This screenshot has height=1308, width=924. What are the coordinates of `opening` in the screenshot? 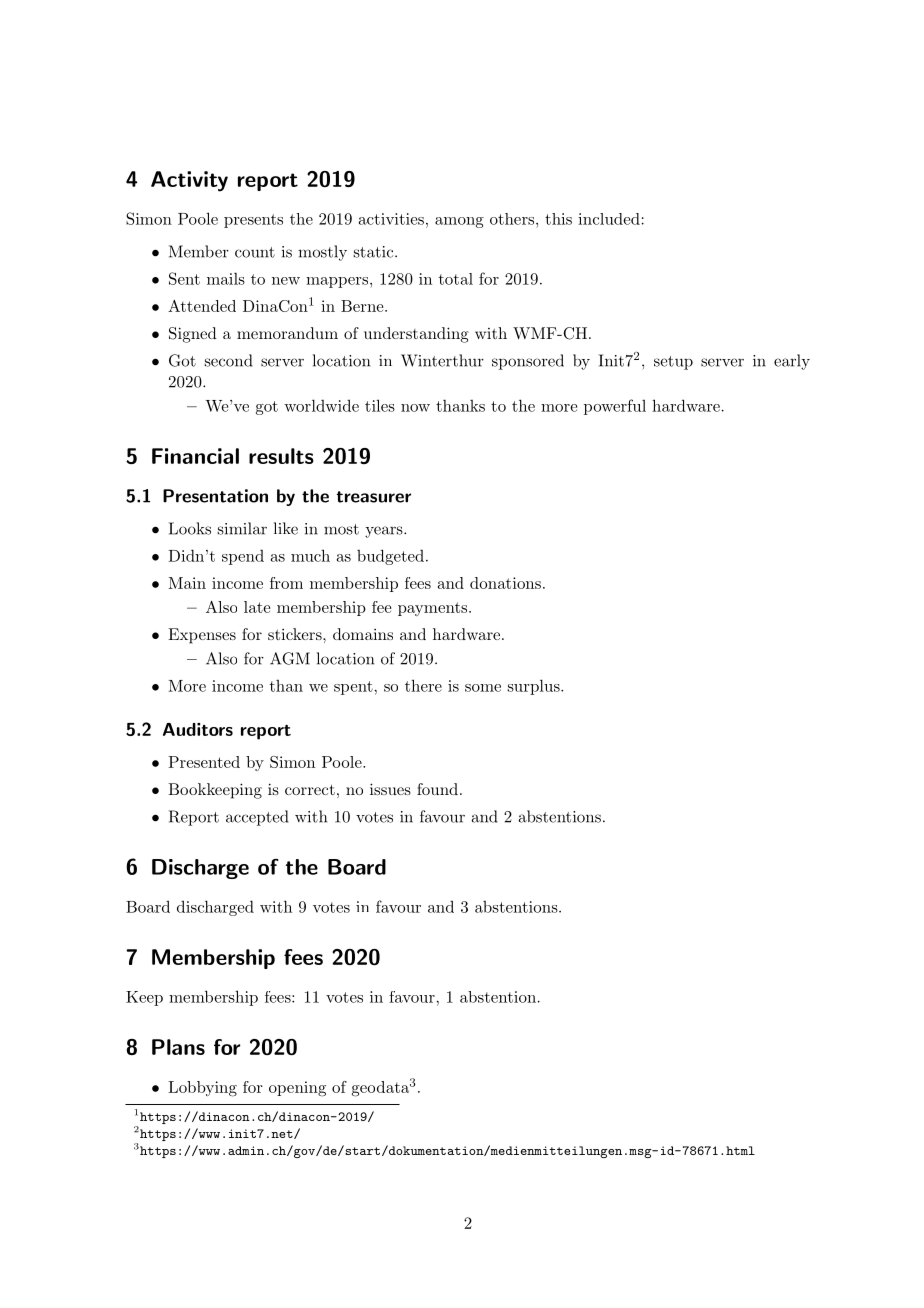 It's located at (297, 1089).
